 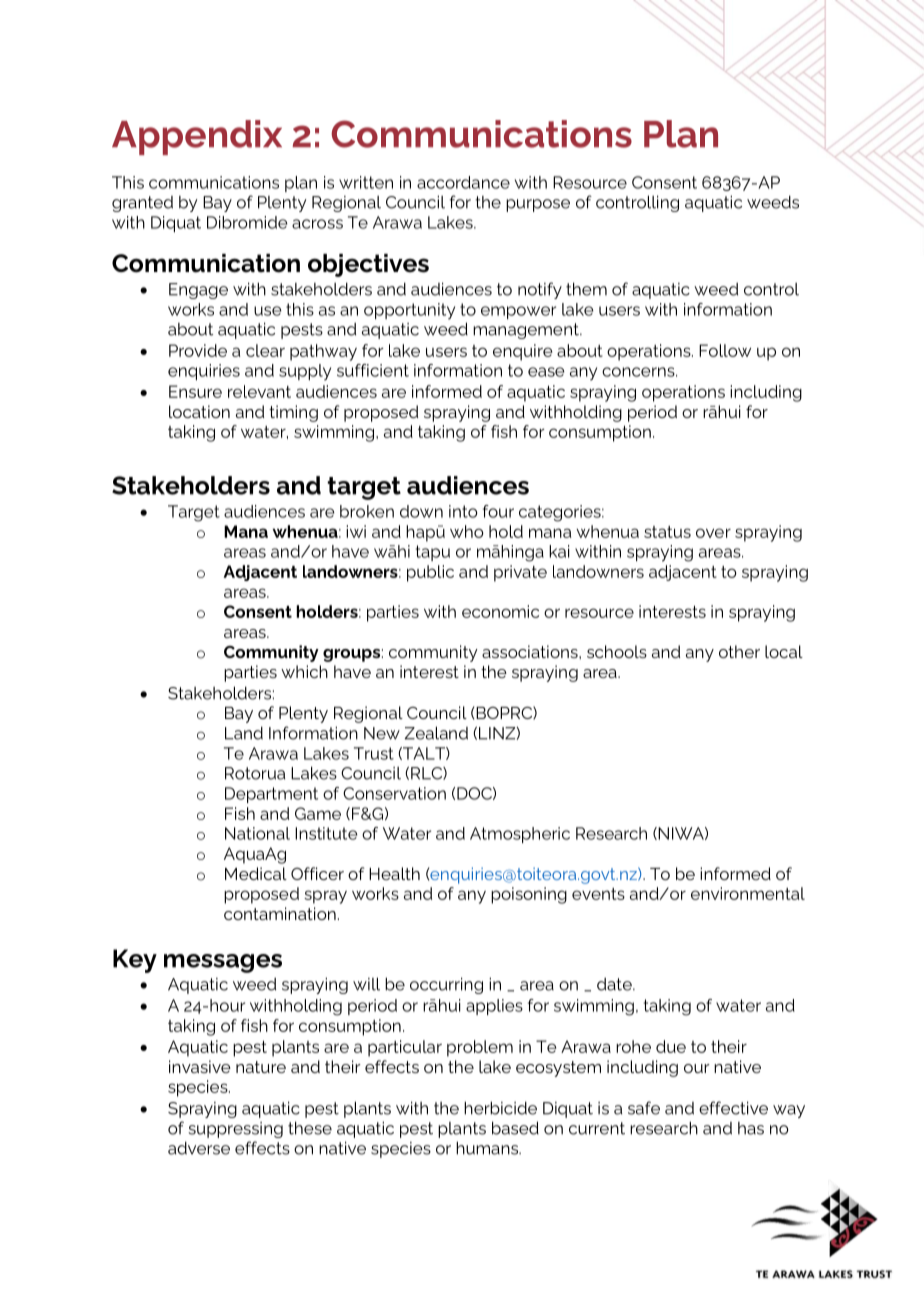 I want to click on Medical, so click(x=256, y=873).
